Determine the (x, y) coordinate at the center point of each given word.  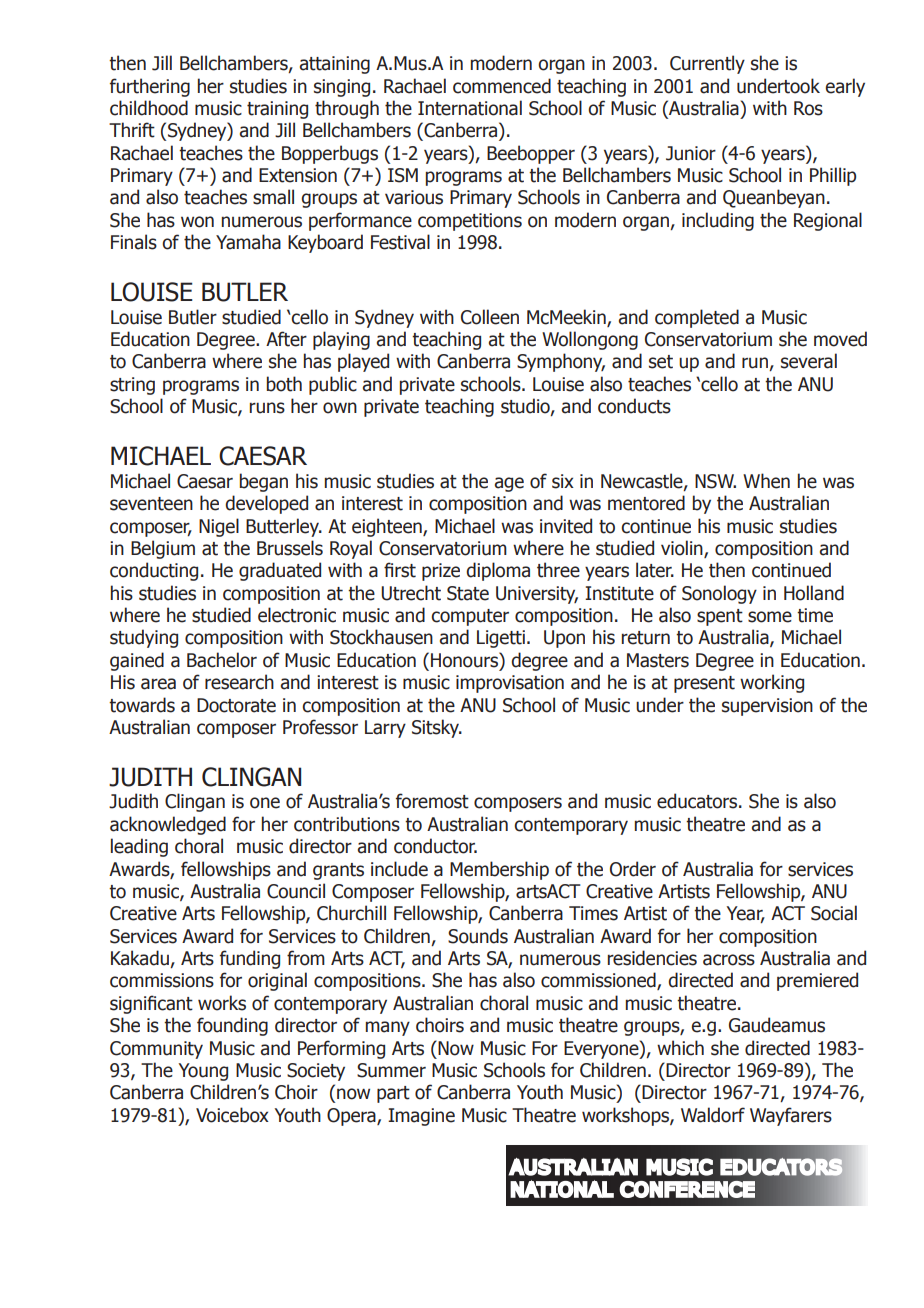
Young (203, 1072)
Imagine (421, 1117)
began (264, 482)
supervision (767, 707)
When (766, 481)
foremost (432, 801)
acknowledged (168, 825)
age (509, 484)
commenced (502, 86)
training (277, 110)
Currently (707, 64)
